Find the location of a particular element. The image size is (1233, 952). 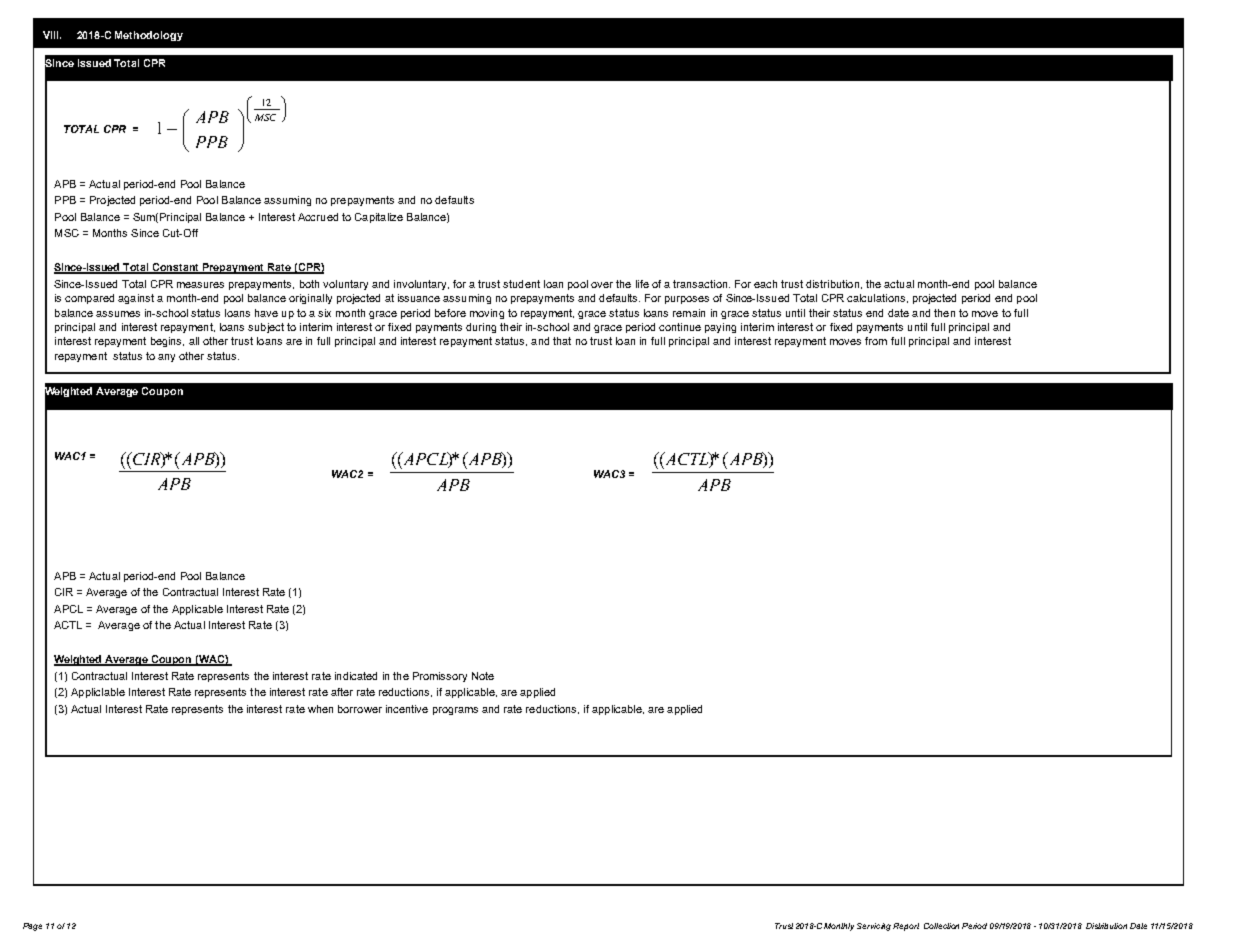

Note is located at coordinates (483, 676).
